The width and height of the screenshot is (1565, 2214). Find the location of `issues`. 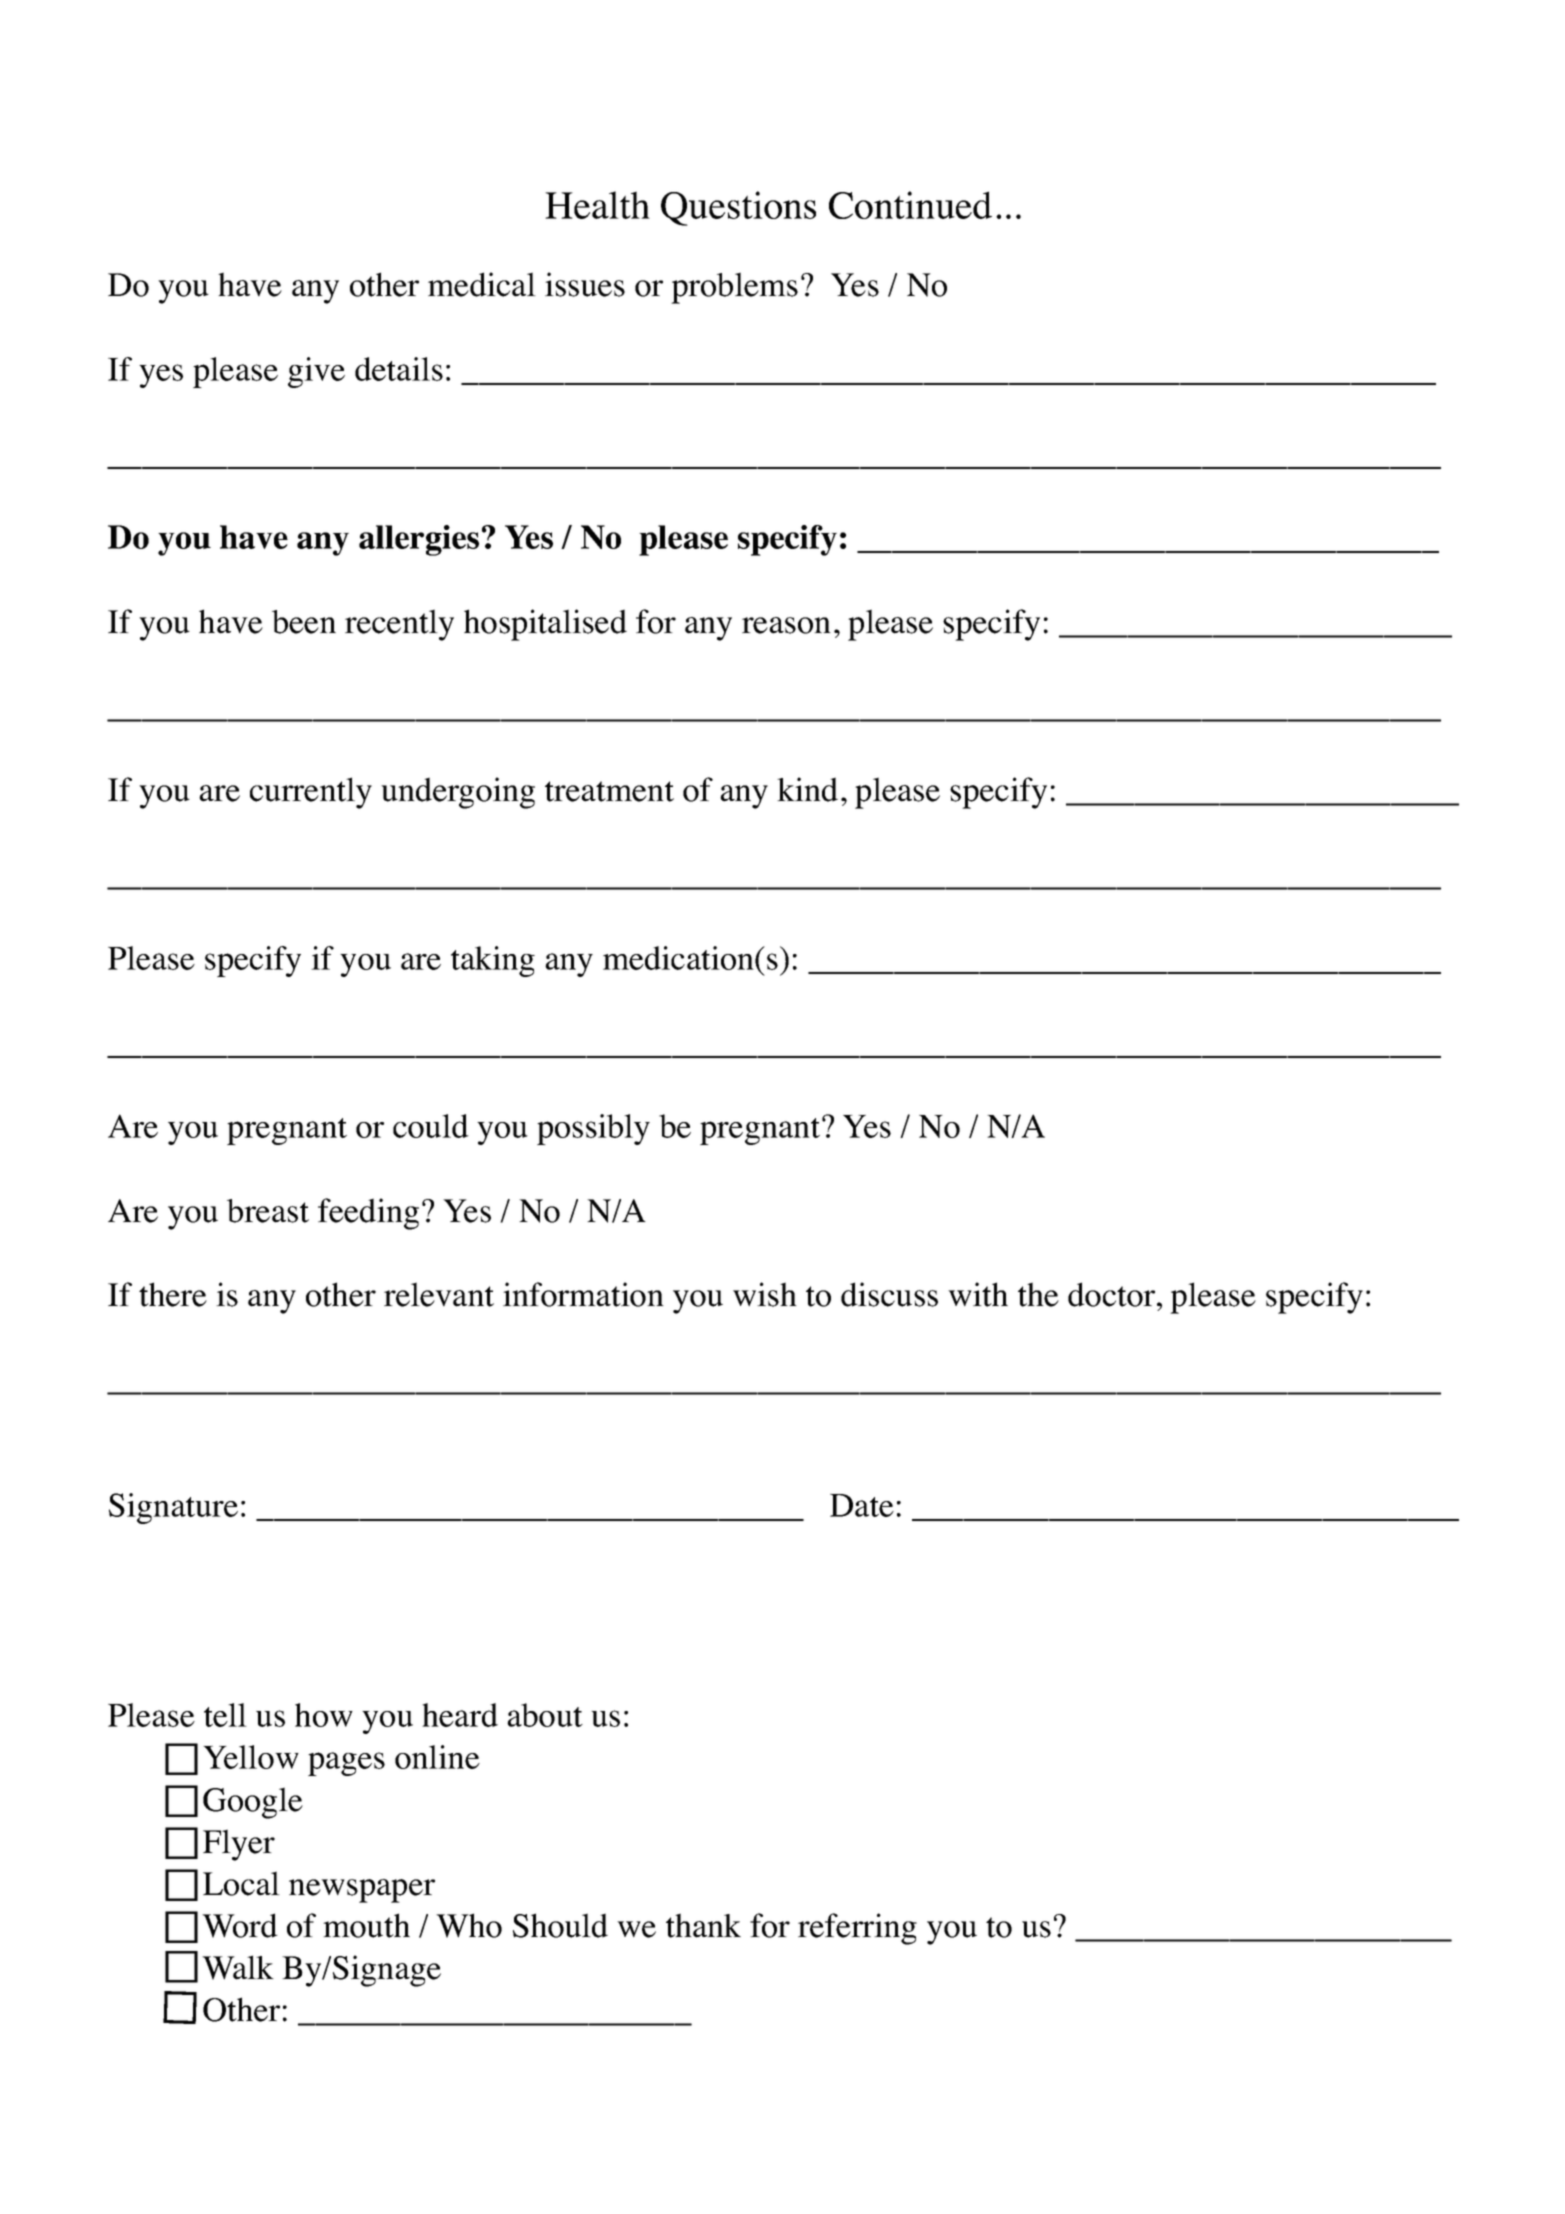

issues is located at coordinates (585, 284).
